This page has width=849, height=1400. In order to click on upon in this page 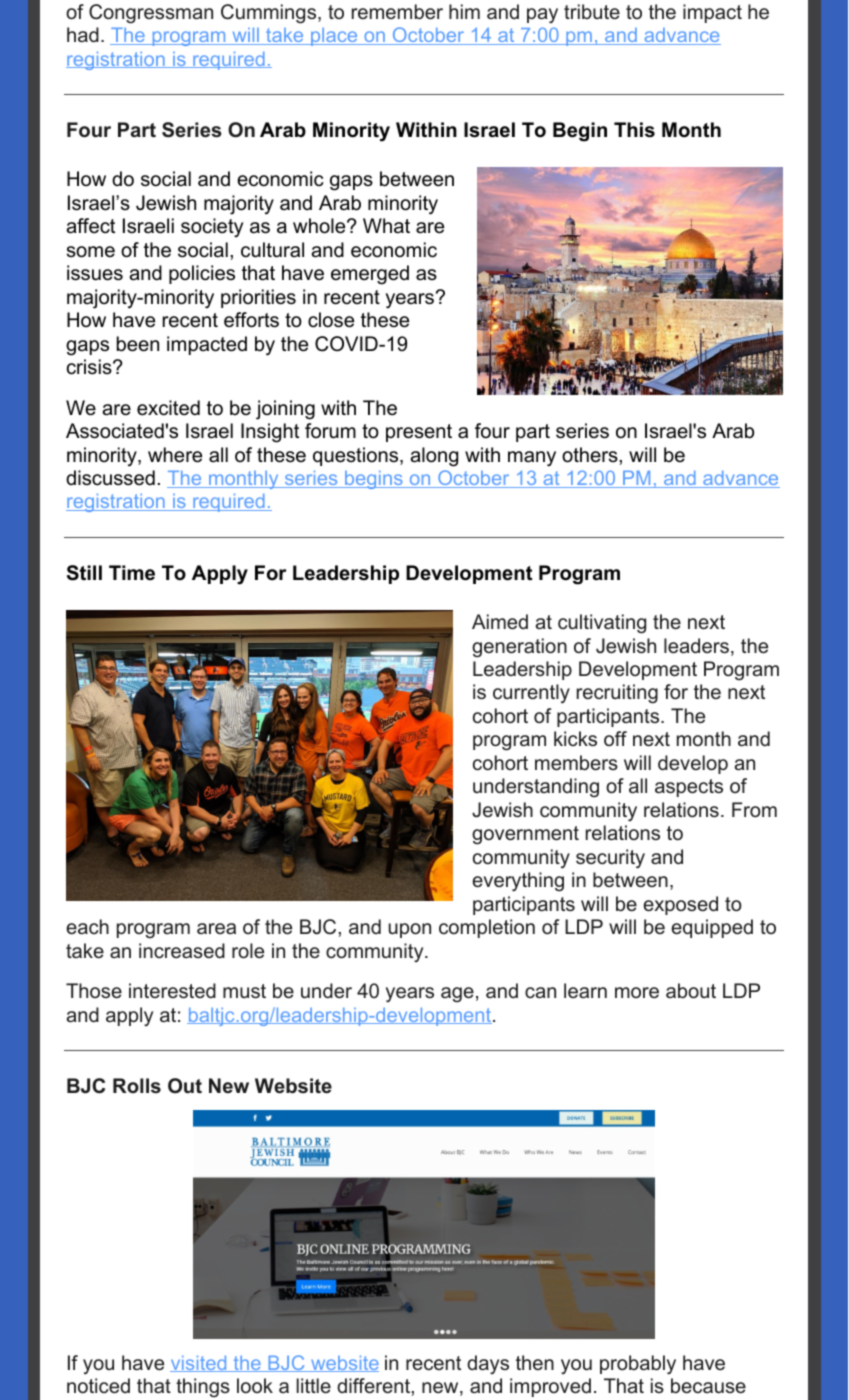, I will do `click(410, 930)`.
